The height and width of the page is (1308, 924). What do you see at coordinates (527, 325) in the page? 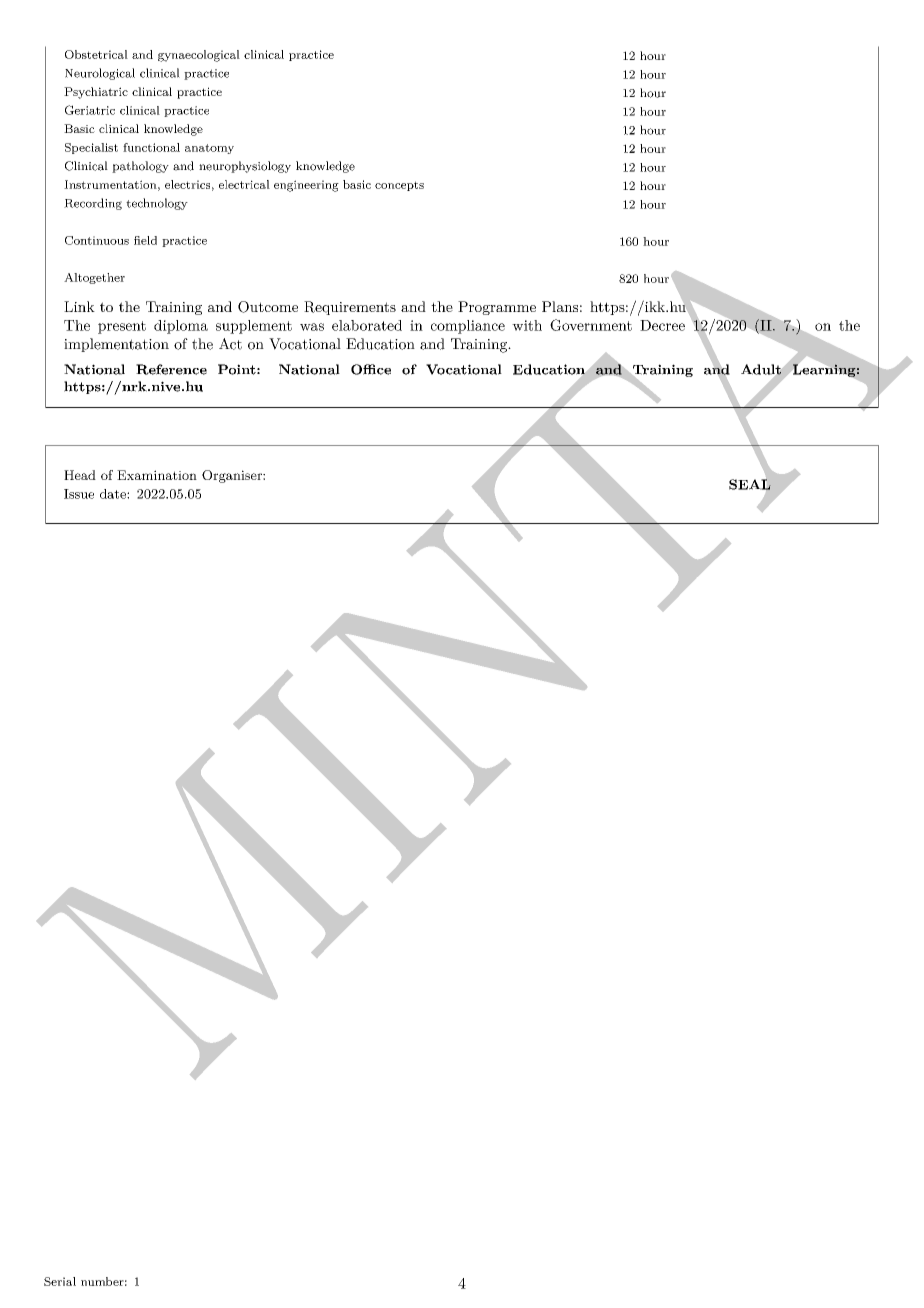
I see `with` at bounding box center [527, 325].
